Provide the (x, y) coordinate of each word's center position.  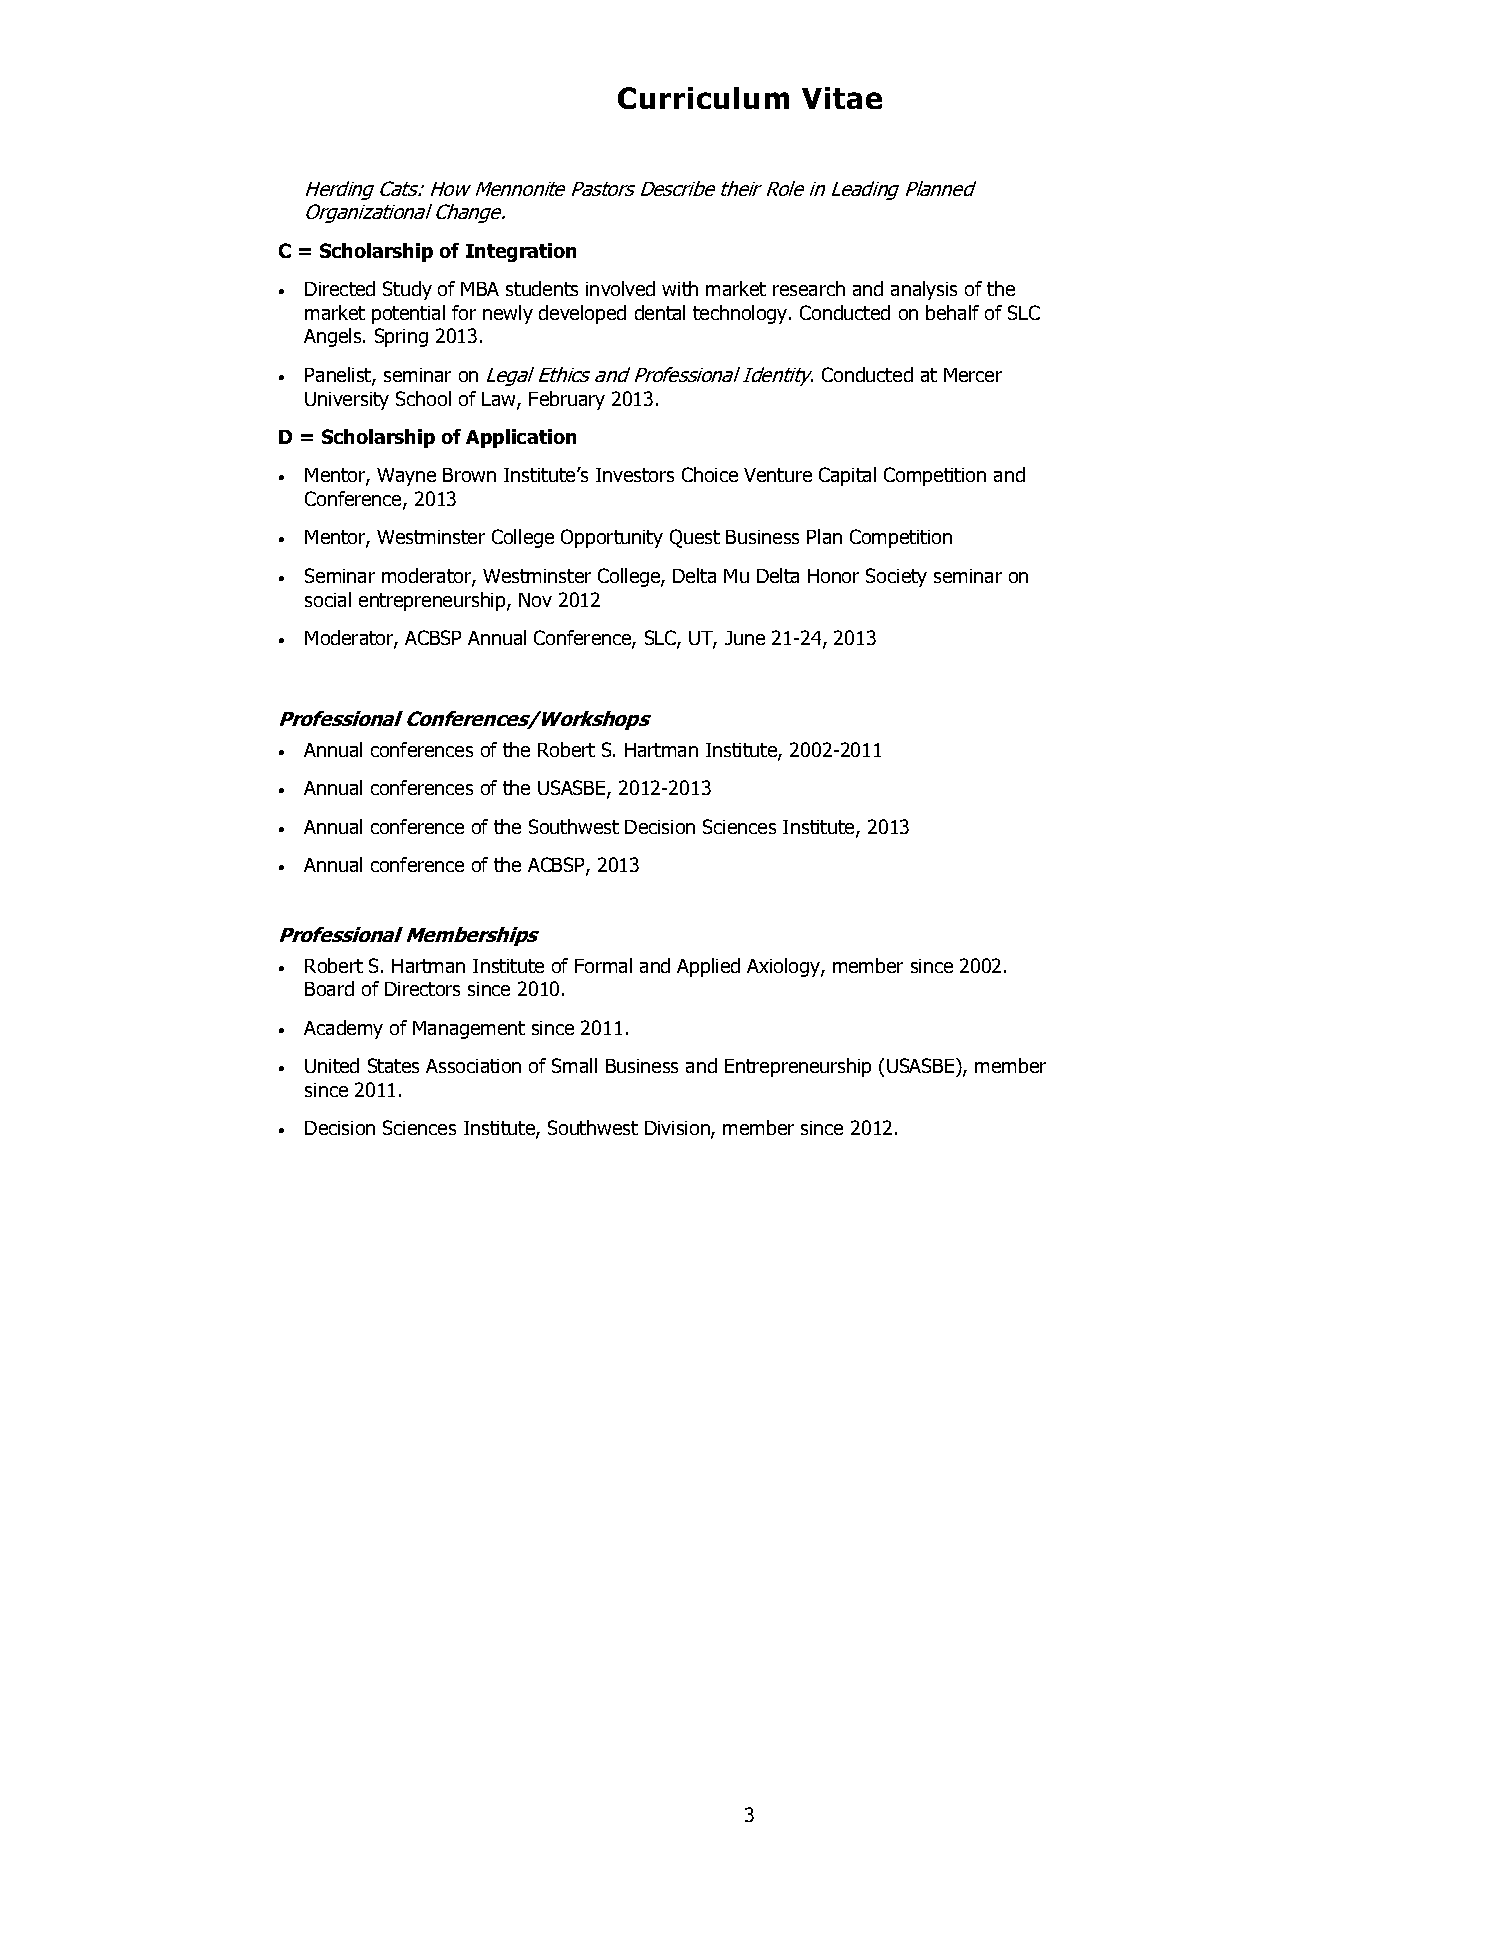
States (393, 1065)
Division (678, 1129)
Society (896, 577)
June (745, 638)
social (328, 599)
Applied (708, 967)
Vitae (842, 98)
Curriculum (703, 98)
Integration (521, 252)
